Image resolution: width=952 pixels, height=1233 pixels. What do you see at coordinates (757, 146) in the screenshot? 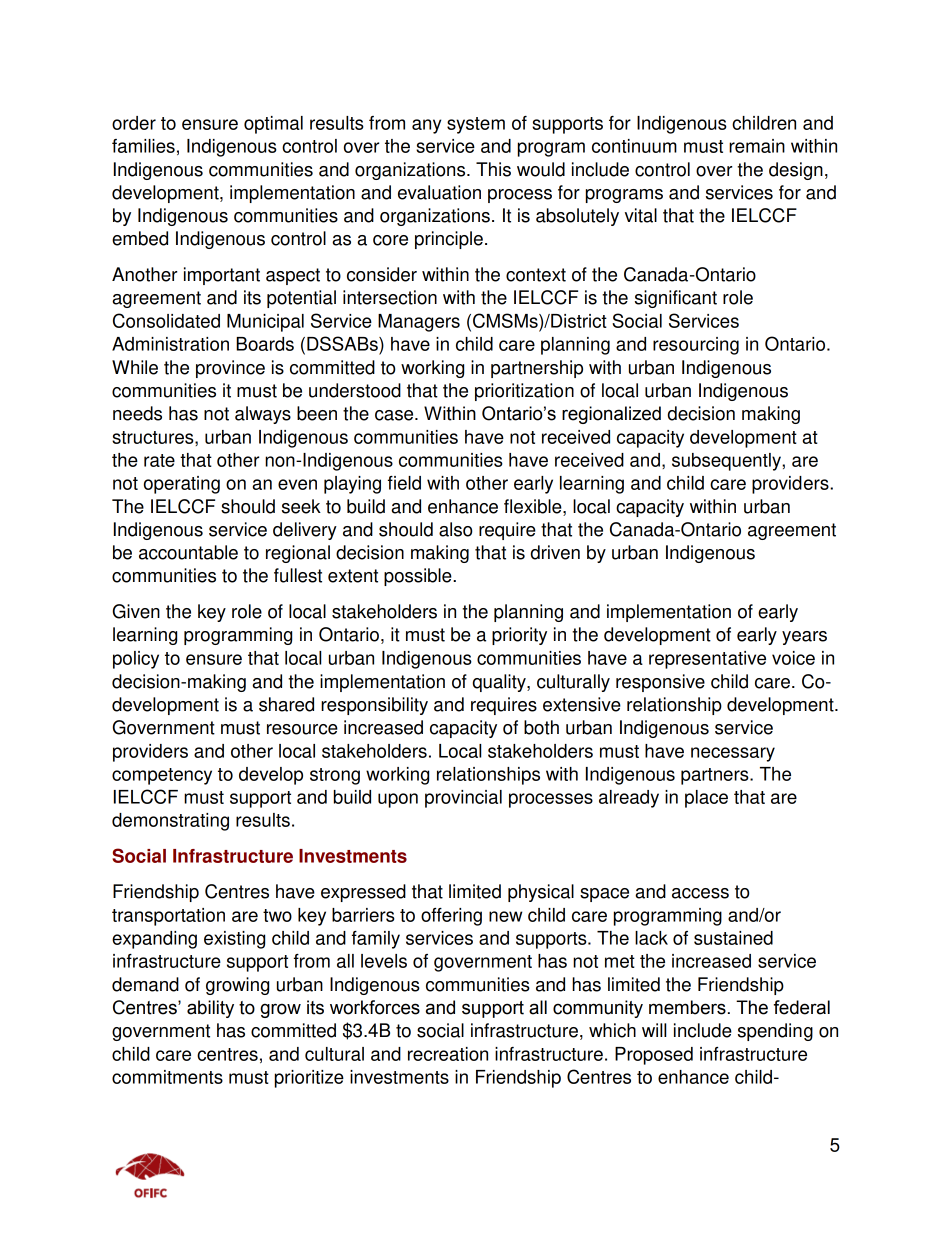
I see `remain` at bounding box center [757, 146].
